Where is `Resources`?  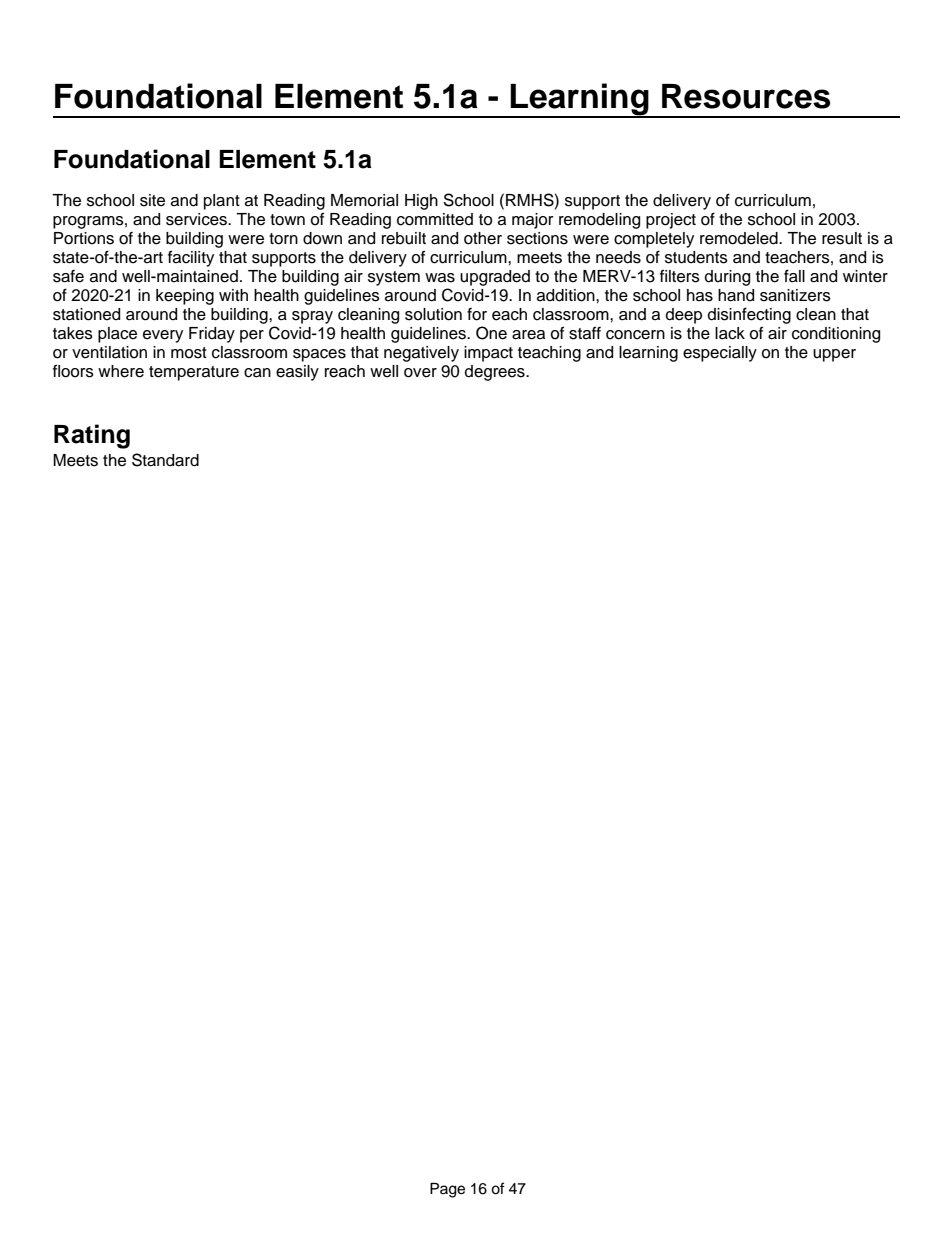
Resources is located at coordinates (746, 96).
